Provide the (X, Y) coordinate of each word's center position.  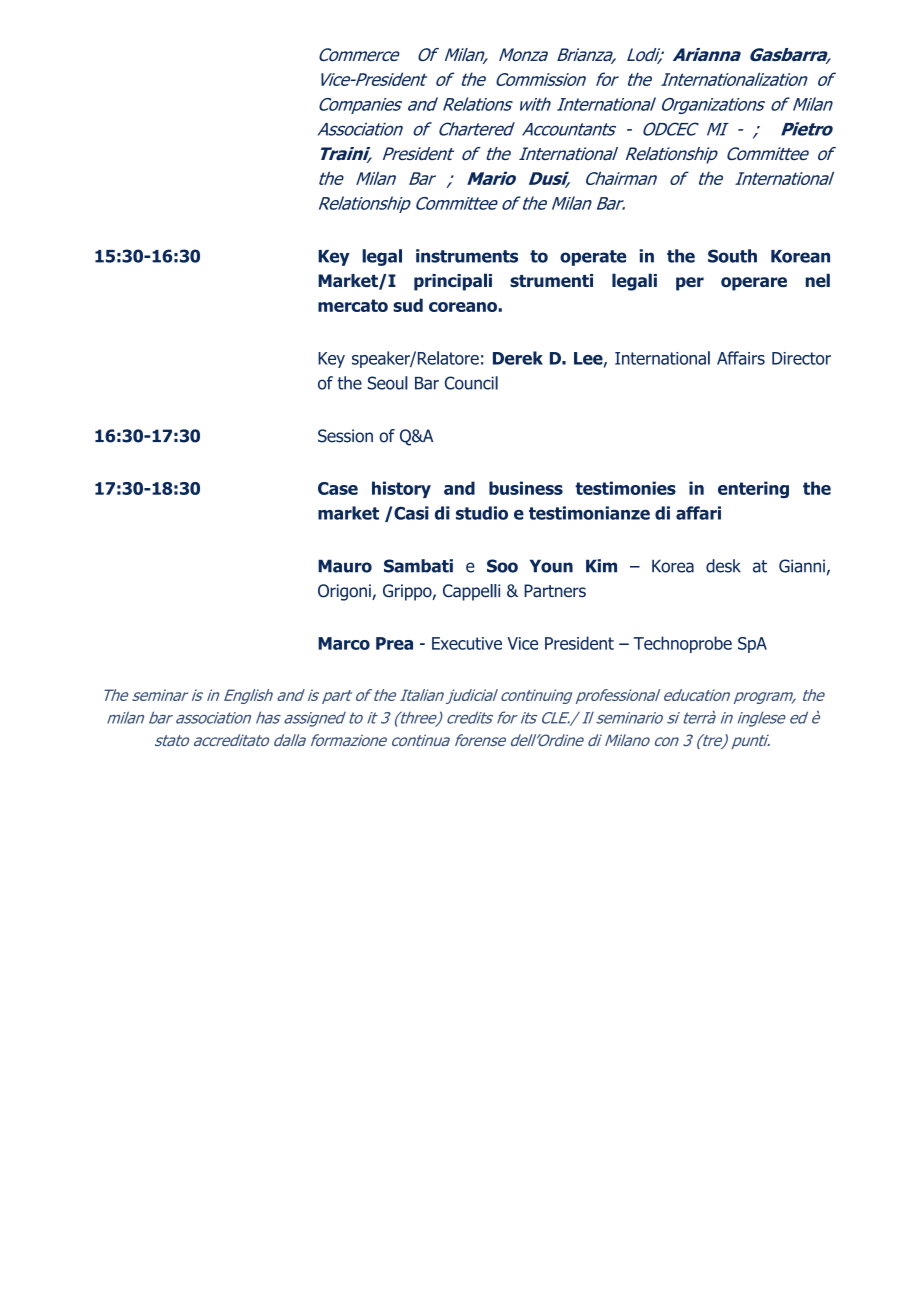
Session (345, 436)
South (732, 256)
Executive (467, 643)
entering (753, 489)
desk (723, 566)
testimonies (625, 488)
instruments (467, 256)
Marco (344, 643)
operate (593, 258)
